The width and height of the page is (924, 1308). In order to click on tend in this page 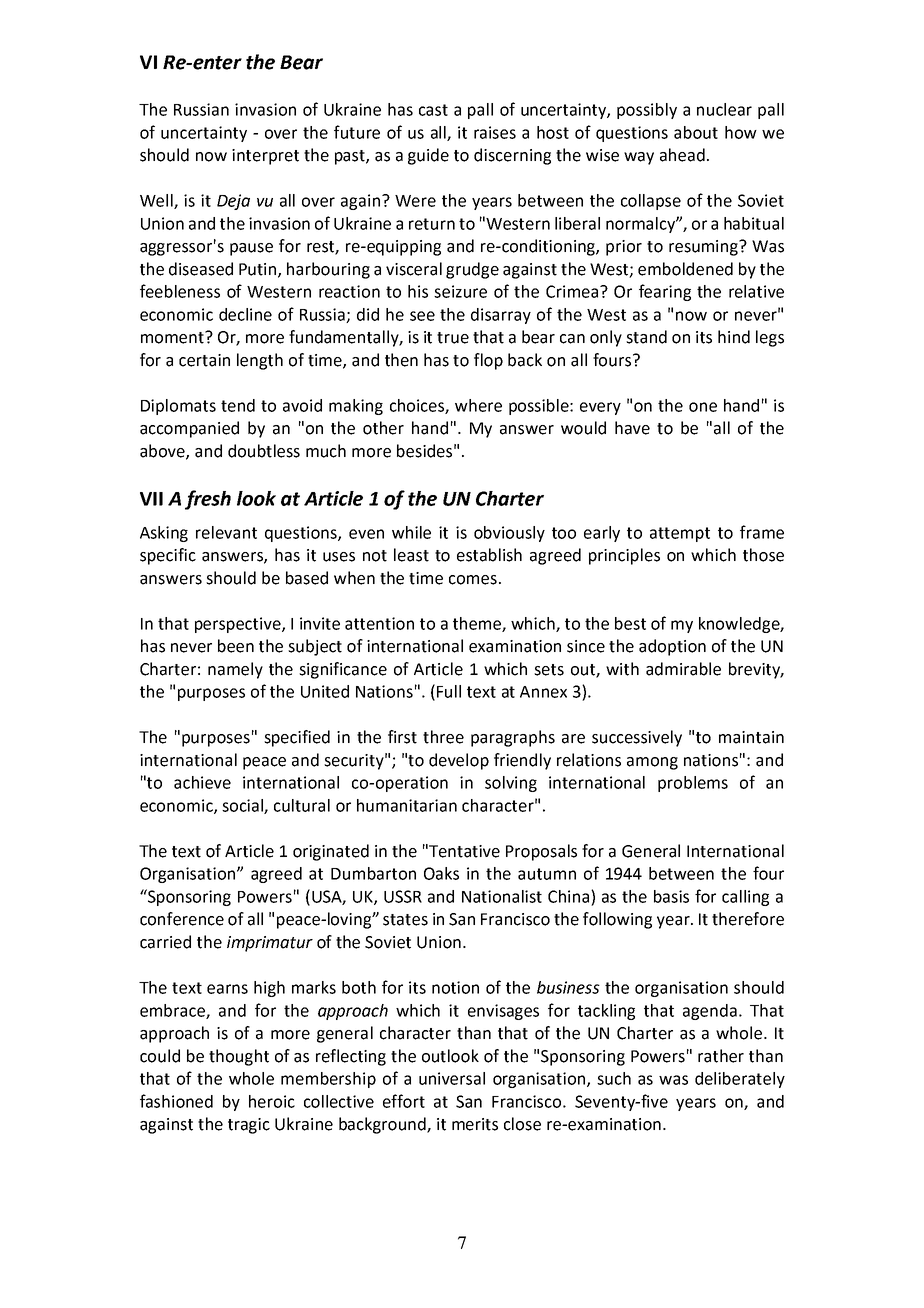, I will do `click(238, 405)`.
